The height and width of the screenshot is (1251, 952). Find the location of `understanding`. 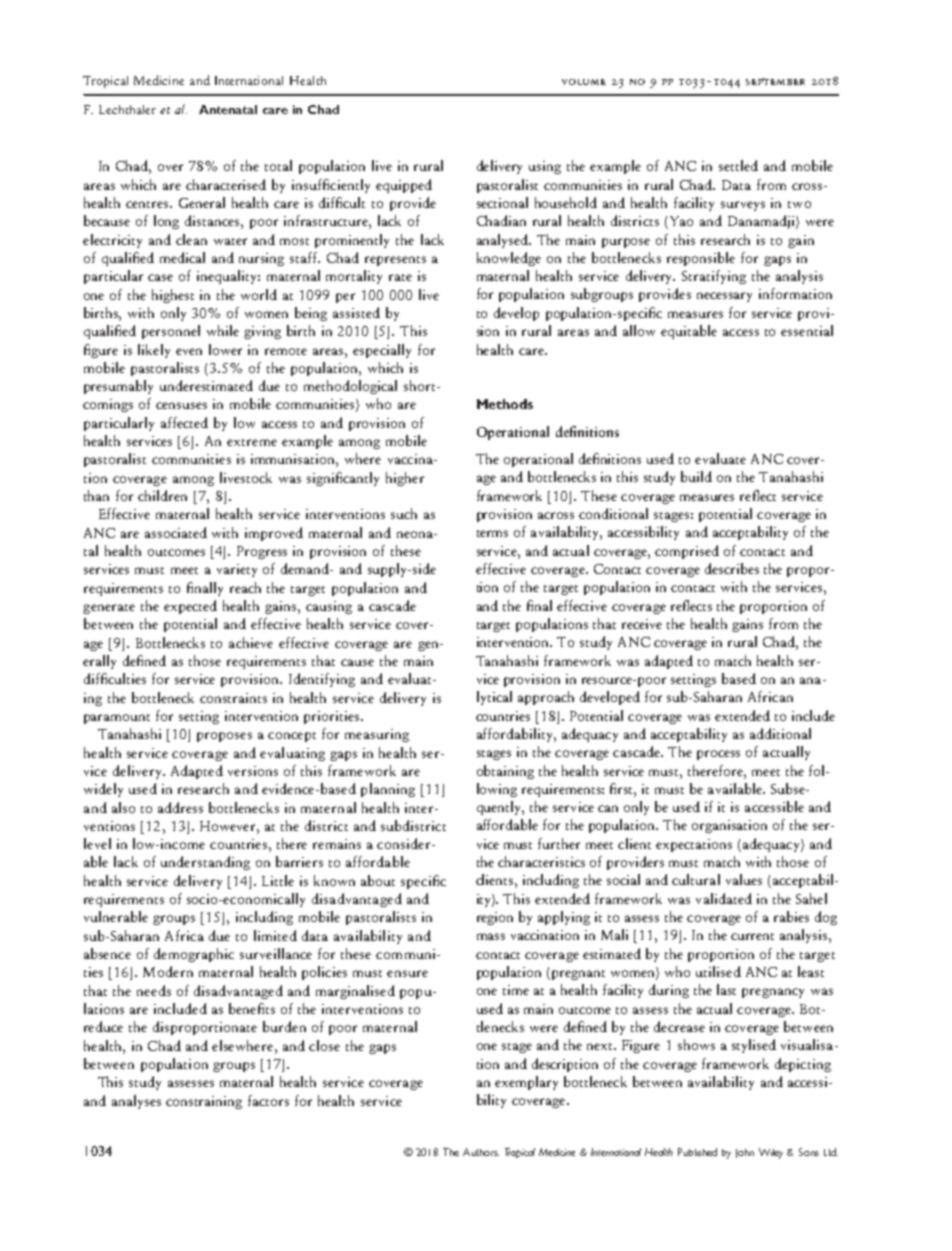

understanding is located at coordinates (205, 863).
